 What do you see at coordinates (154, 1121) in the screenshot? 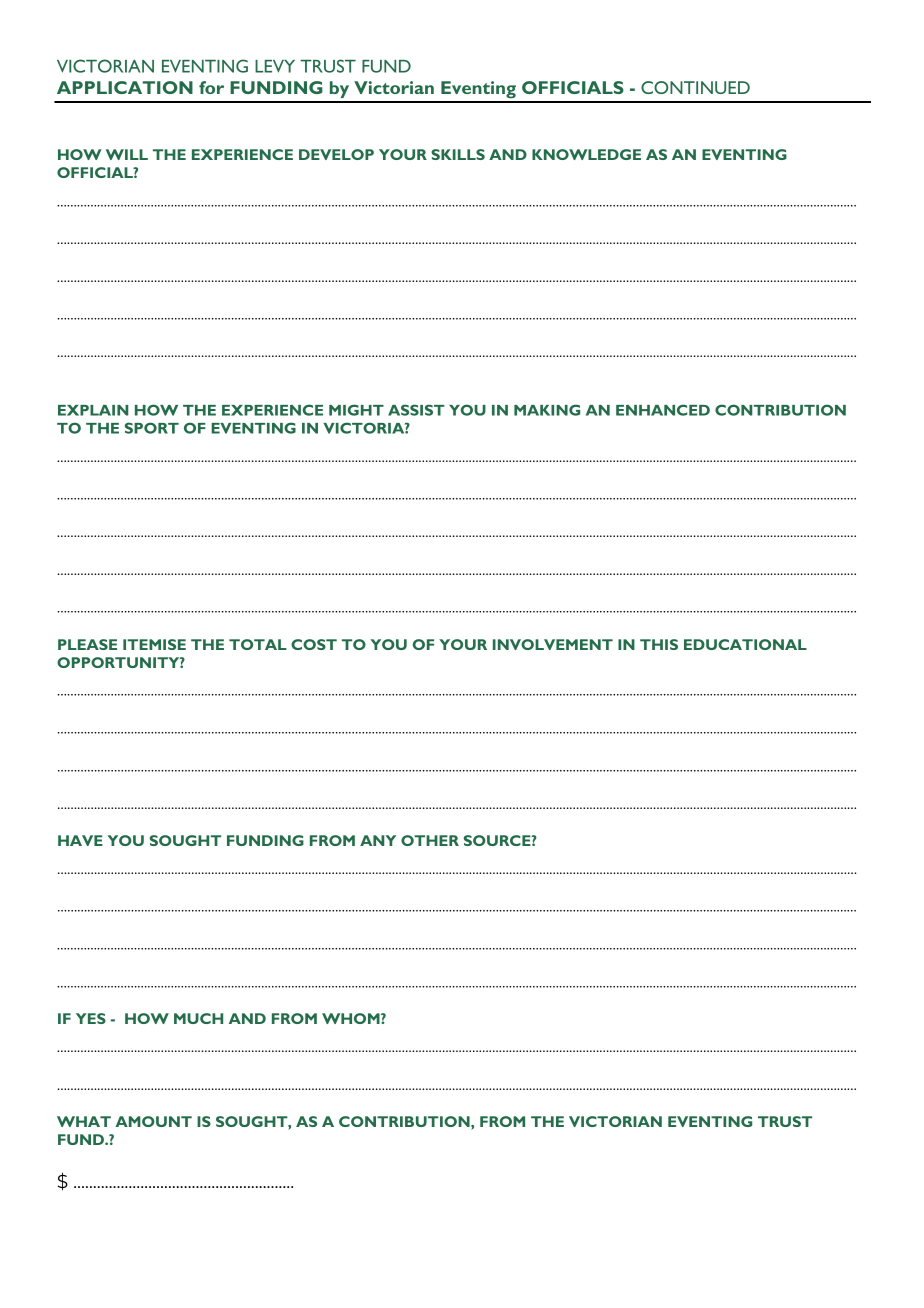
I see `AMOUNT` at bounding box center [154, 1121].
